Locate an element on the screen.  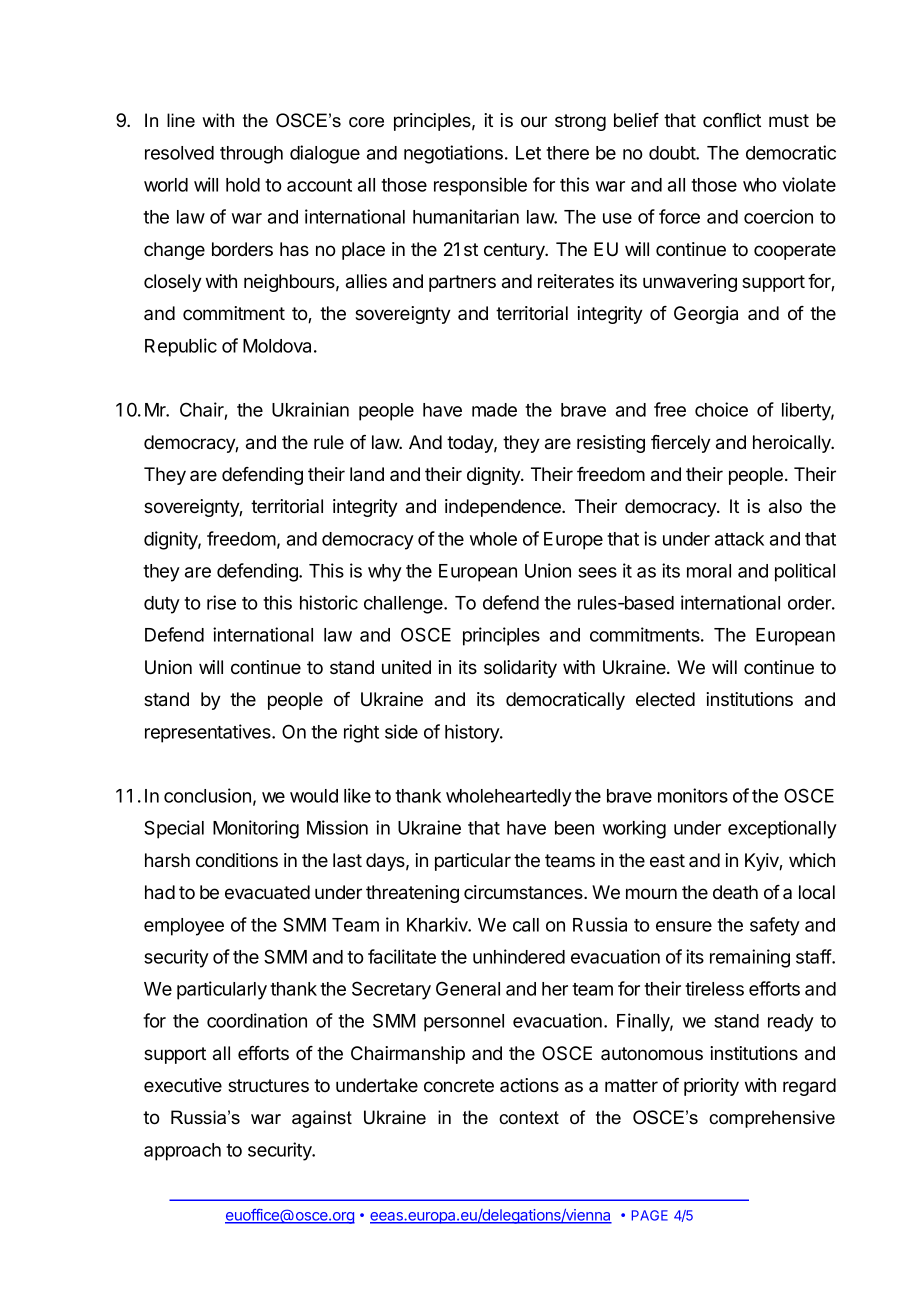
comprehensive is located at coordinates (772, 1119).
